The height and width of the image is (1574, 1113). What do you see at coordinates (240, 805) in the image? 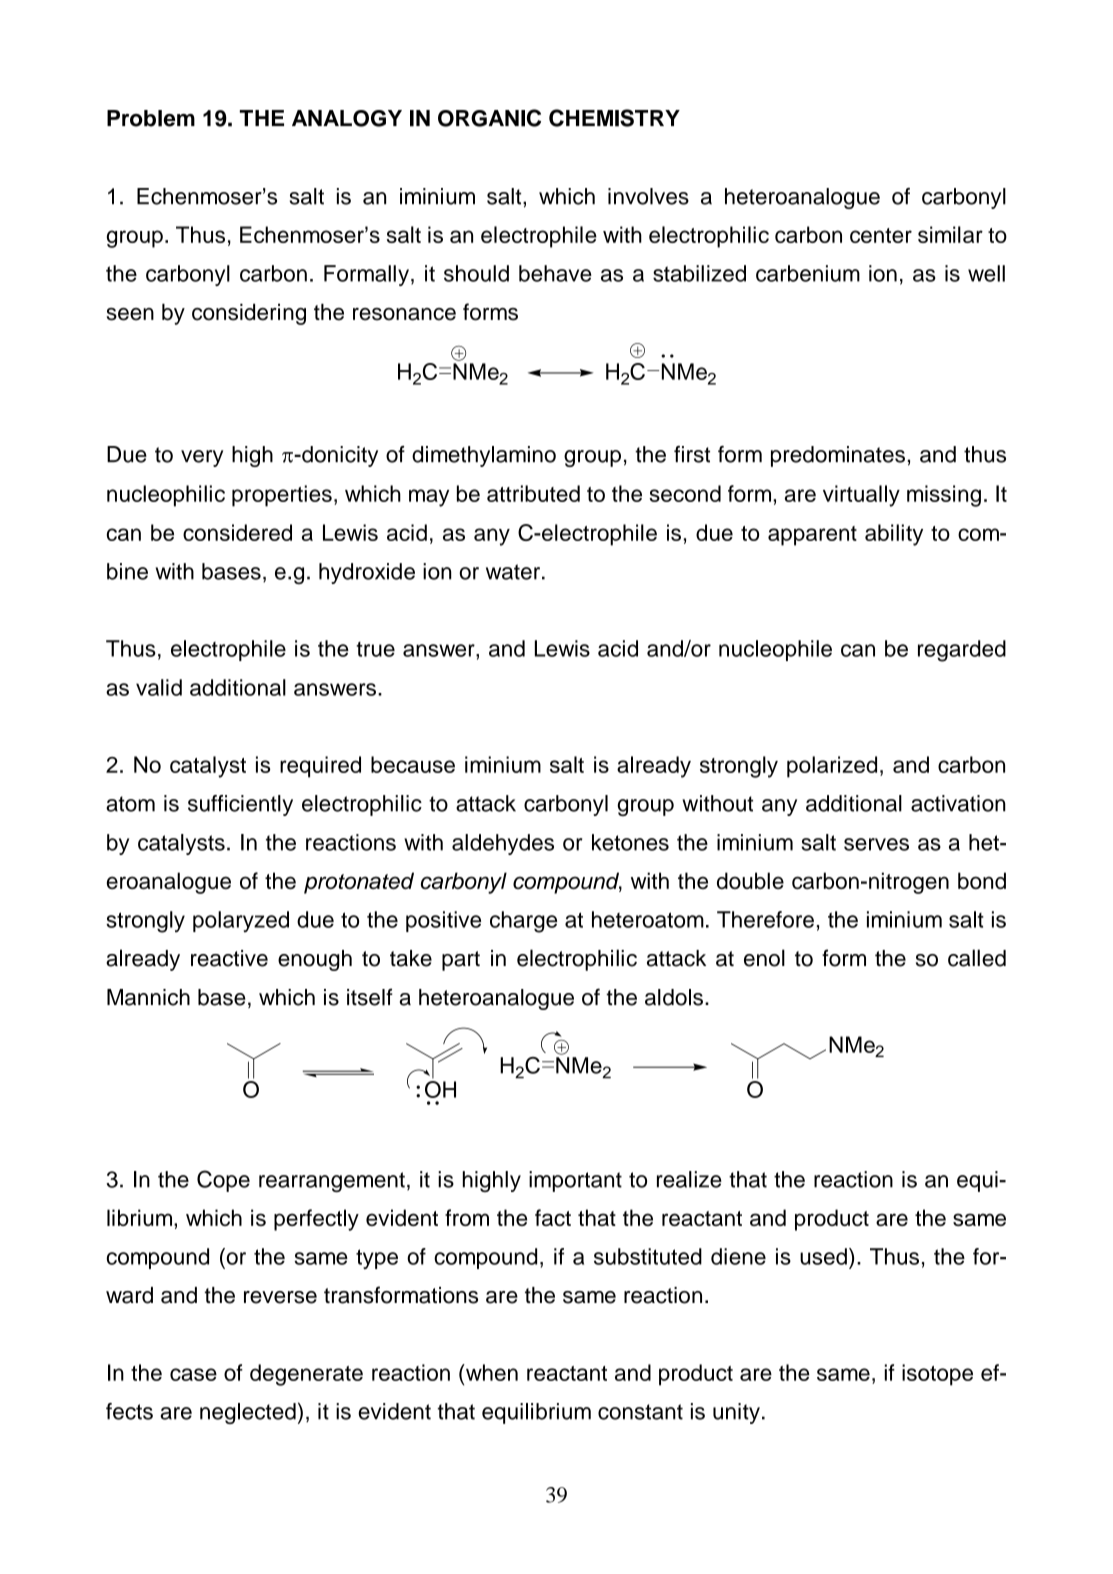
I see `sufficiently` at bounding box center [240, 805].
